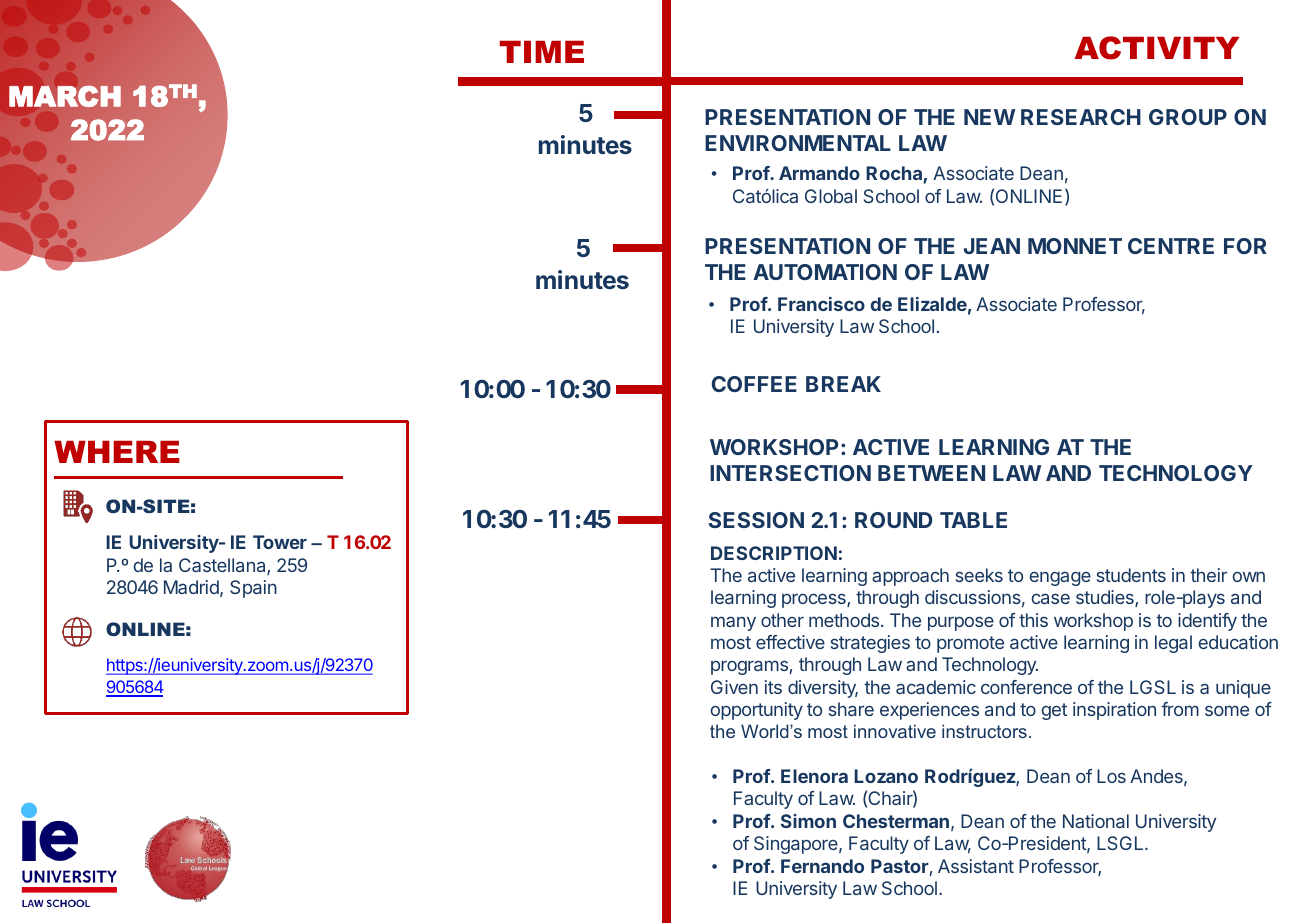  I want to click on Simon, so click(808, 821).
